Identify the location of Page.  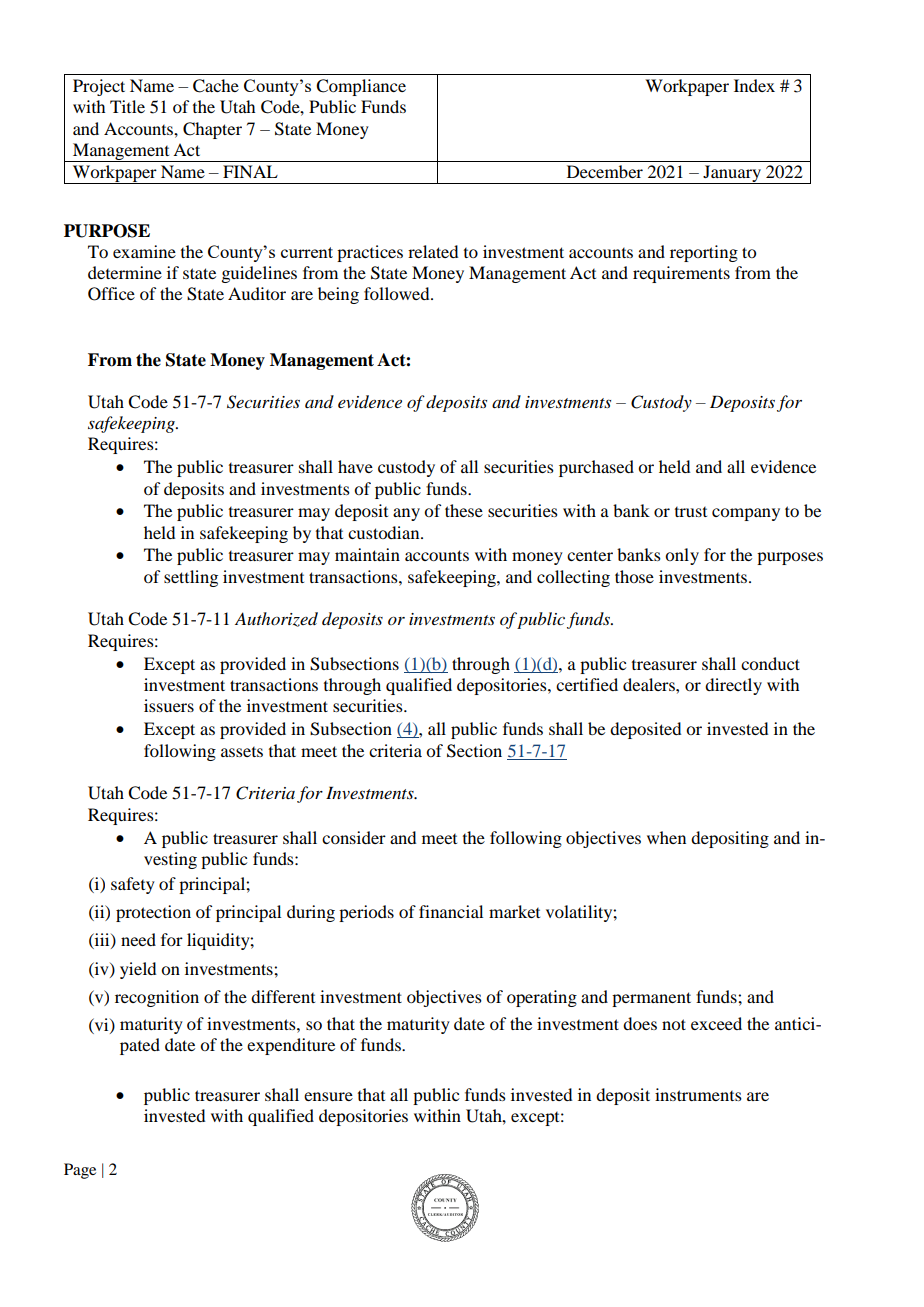
(80, 1171).
